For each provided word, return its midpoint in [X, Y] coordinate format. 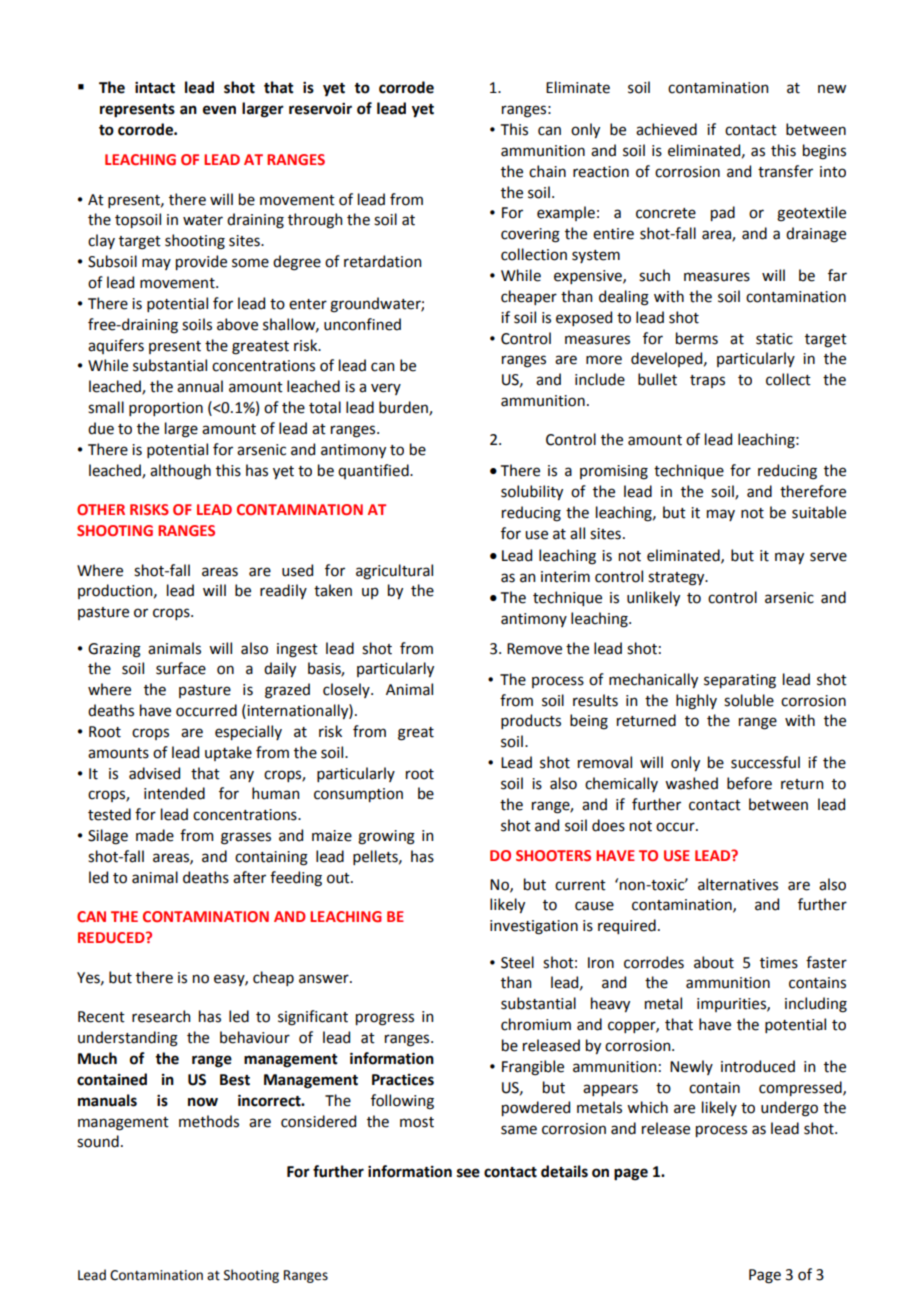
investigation [534, 927]
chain [547, 171]
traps [707, 381]
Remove [534, 649]
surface [181, 668]
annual [200, 386]
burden [404, 408]
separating [740, 681]
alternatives [738, 884]
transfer [785, 171]
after [249, 877]
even [219, 110]
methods [209, 1121]
